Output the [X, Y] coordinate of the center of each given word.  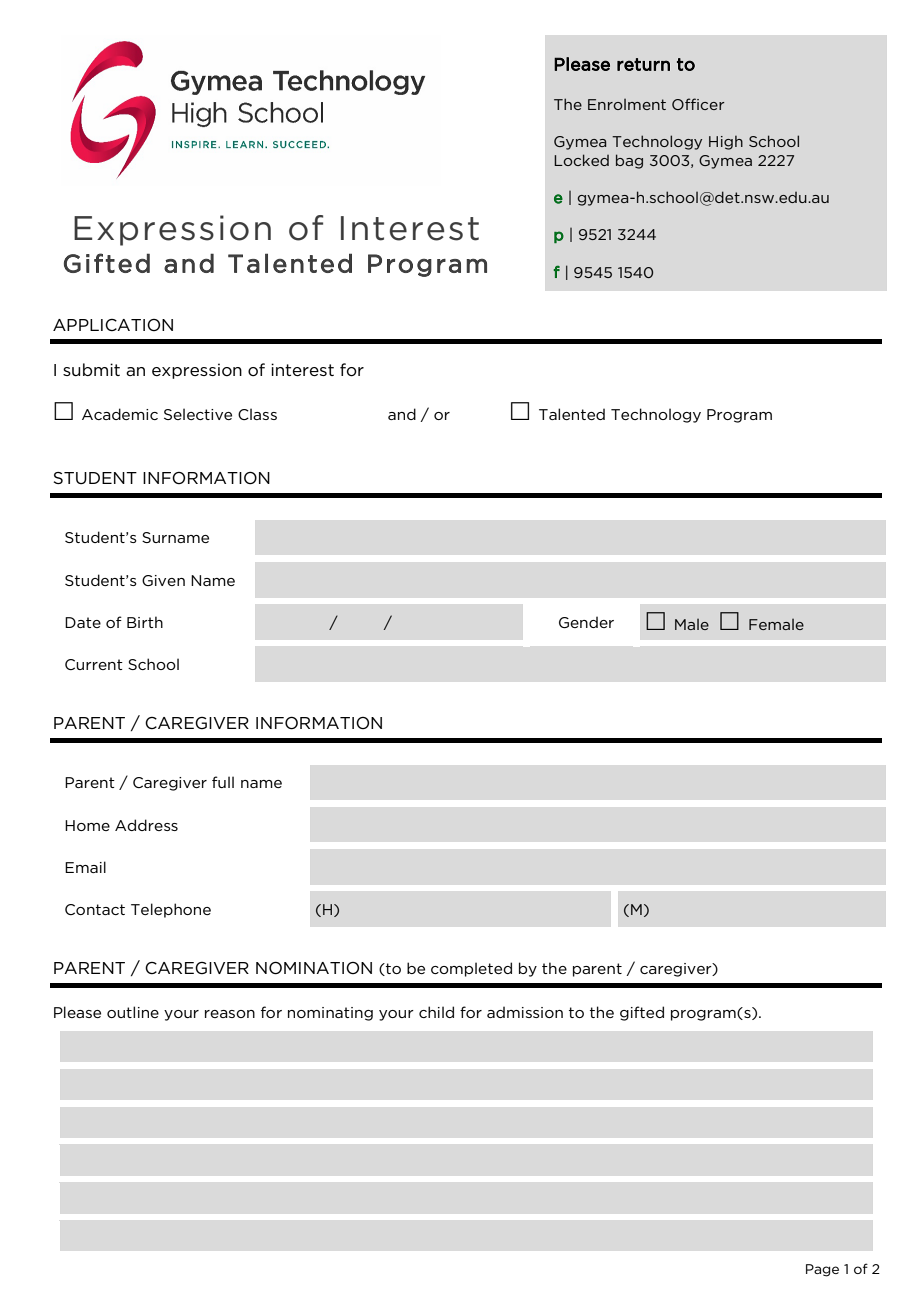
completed [471, 969]
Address [146, 825]
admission [525, 1012]
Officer [698, 104]
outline [133, 1012]
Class [257, 414]
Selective [198, 414]
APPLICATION [113, 325]
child [436, 1012]
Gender [586, 622]
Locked [581, 160]
